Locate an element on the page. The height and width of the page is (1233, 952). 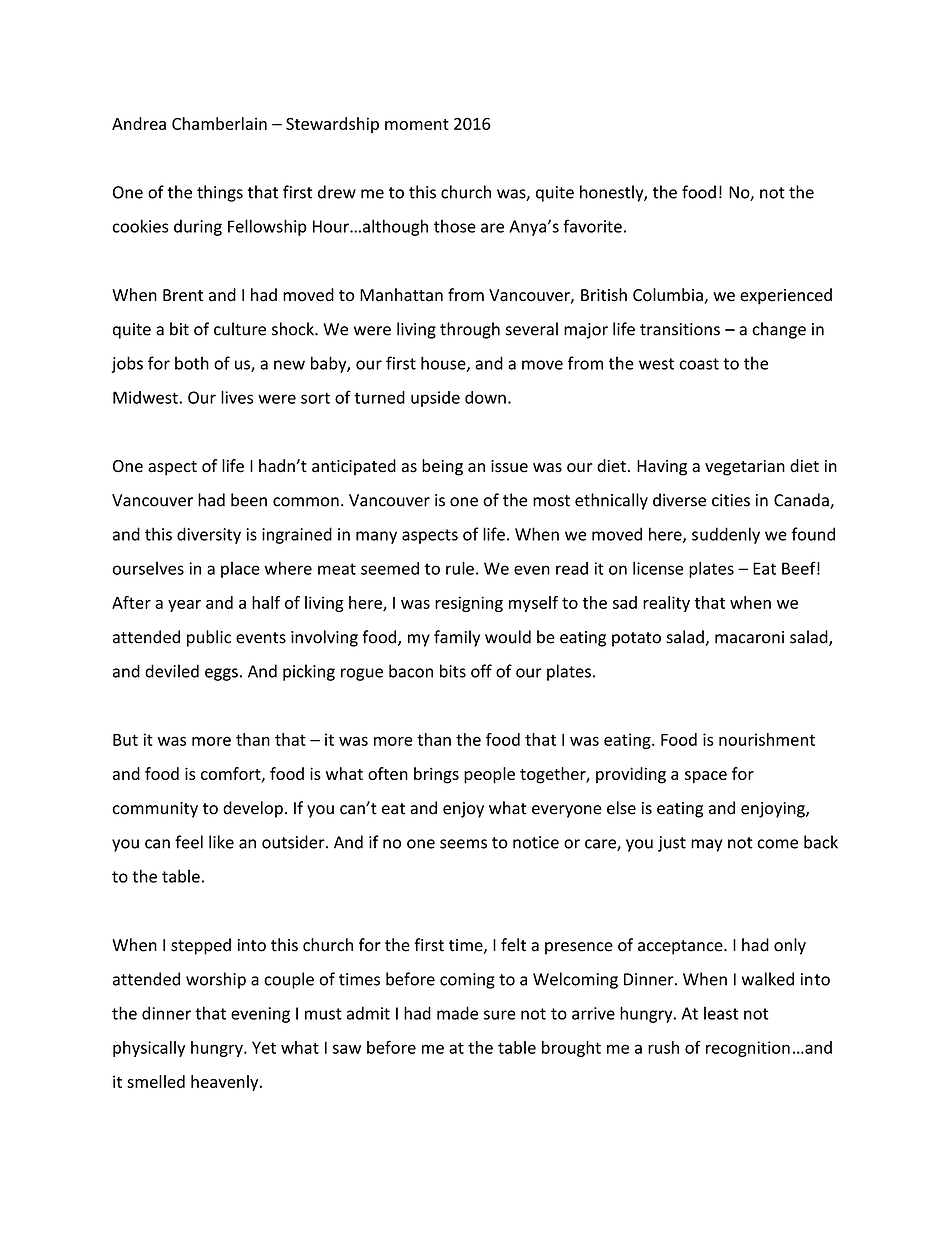
year is located at coordinates (184, 606).
